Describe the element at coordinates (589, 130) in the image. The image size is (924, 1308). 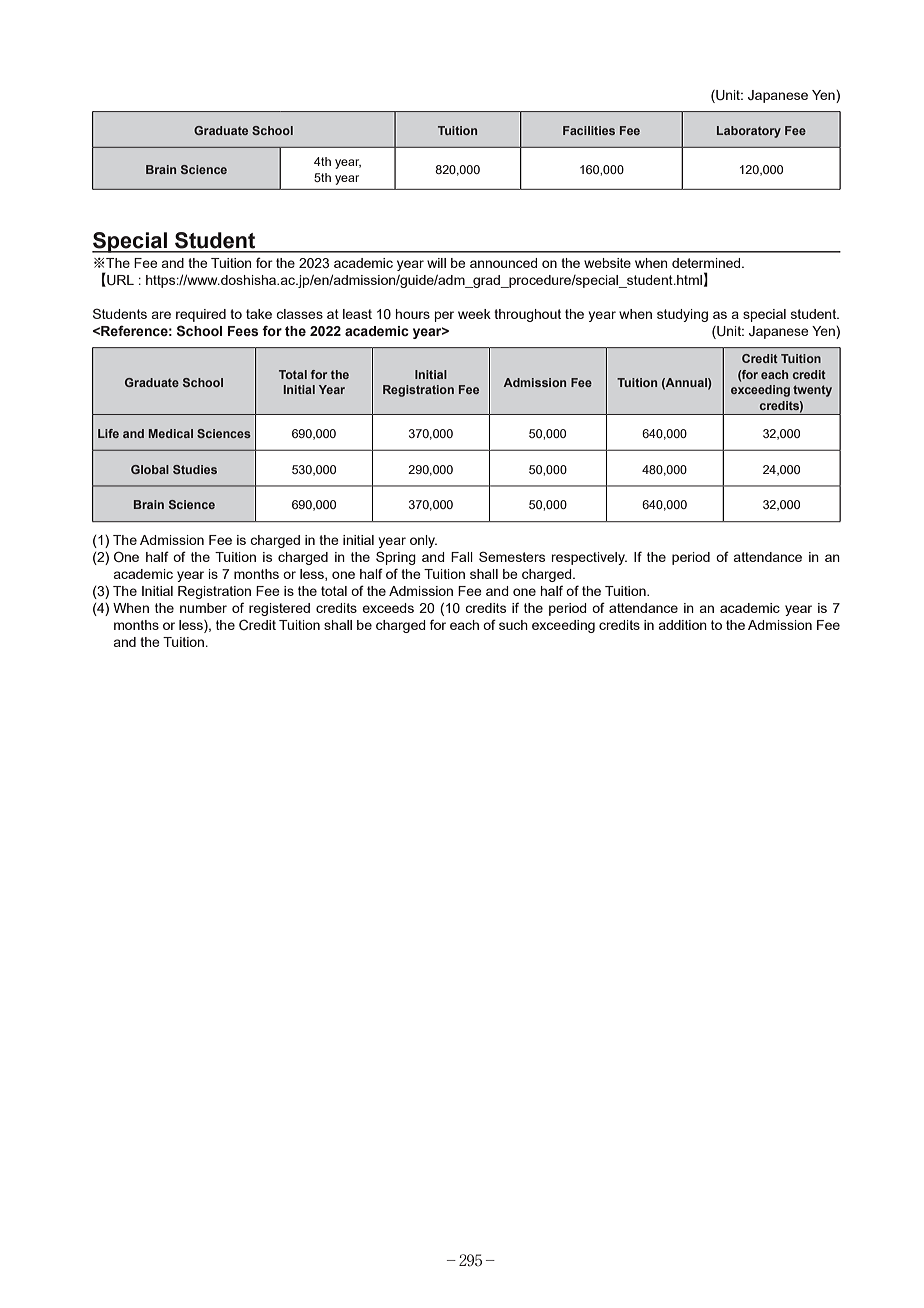
I see `Facilities` at that location.
